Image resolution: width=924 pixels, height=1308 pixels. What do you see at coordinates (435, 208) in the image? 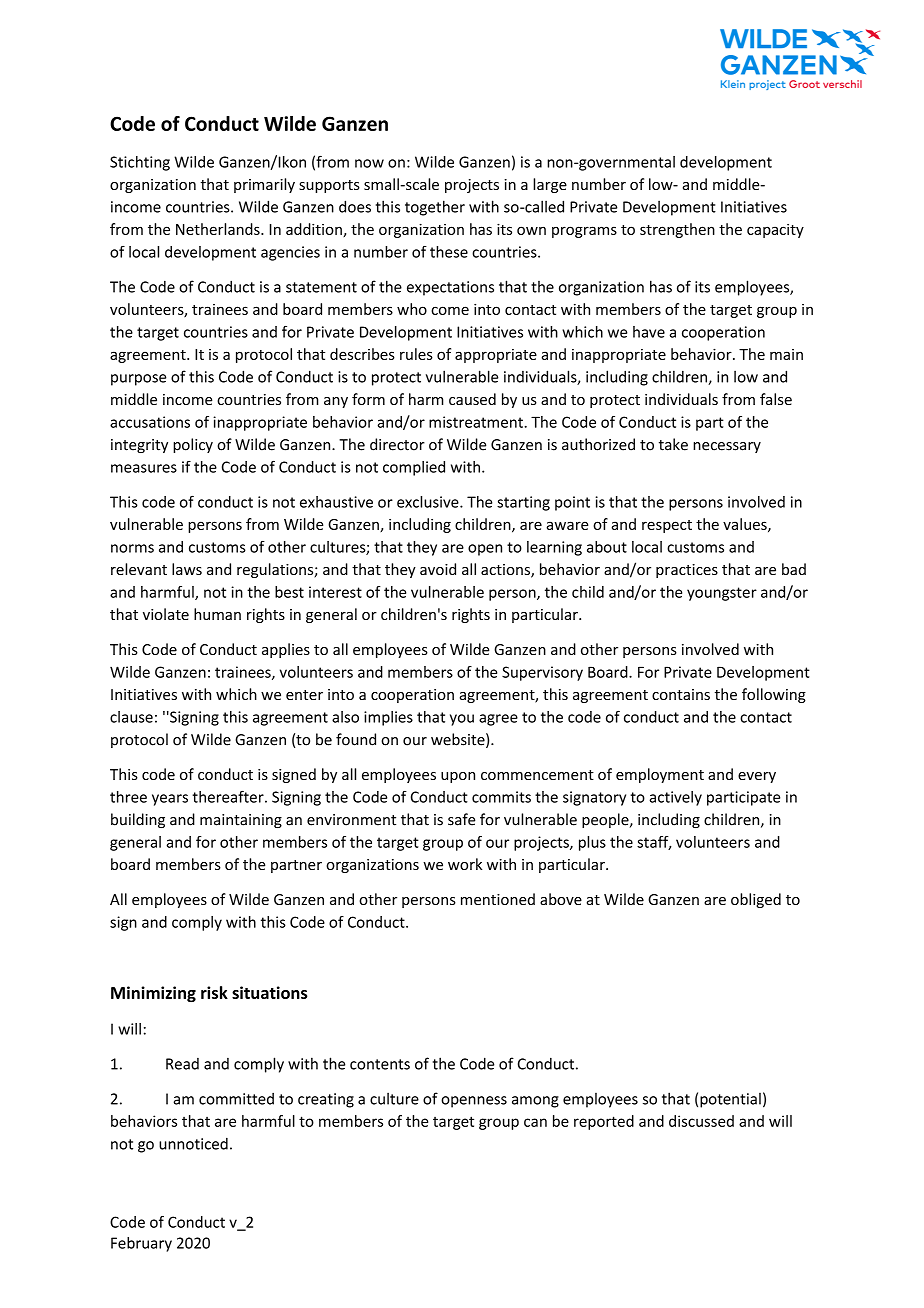
I see `together` at bounding box center [435, 208].
